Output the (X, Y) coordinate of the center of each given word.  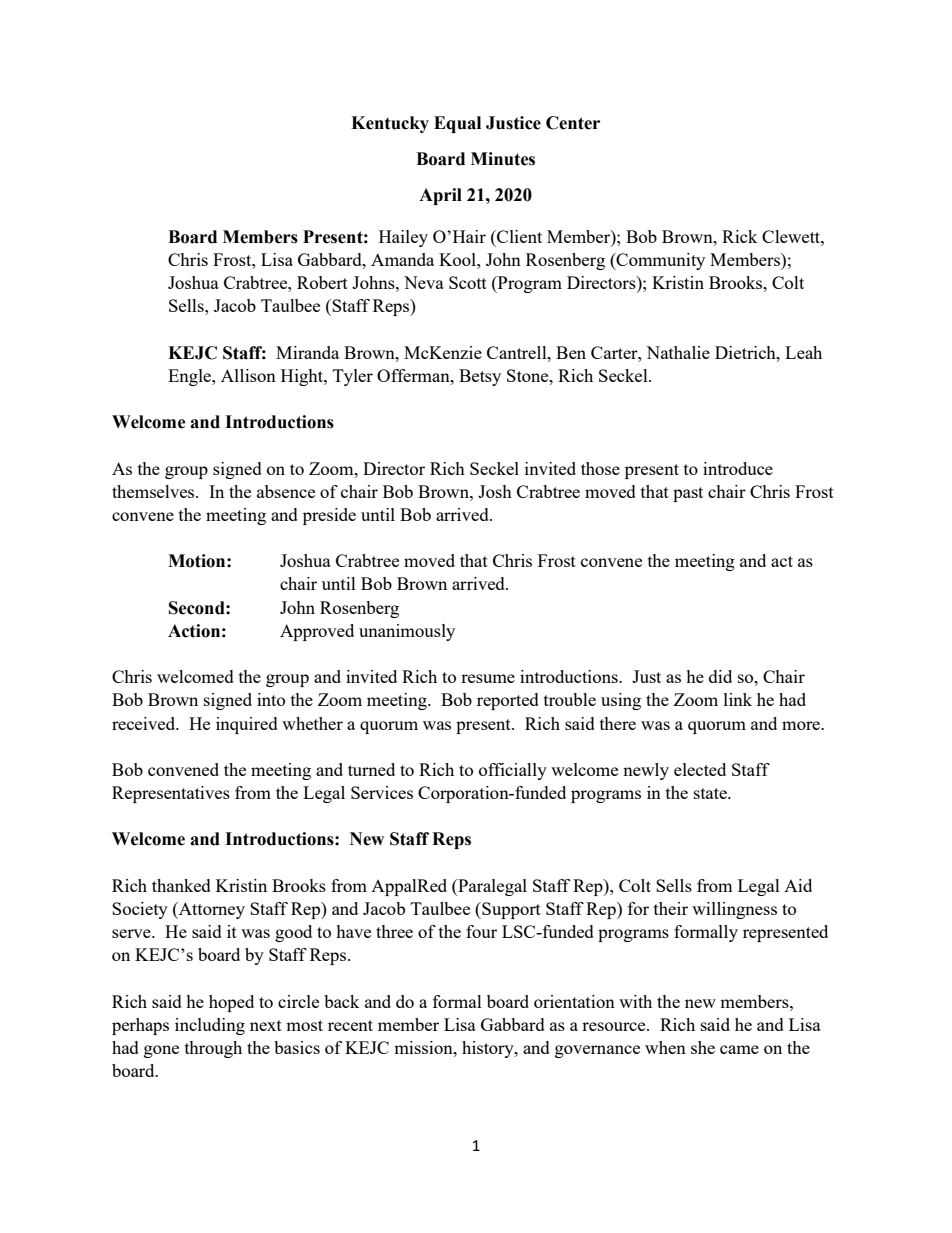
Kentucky (390, 124)
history (489, 1049)
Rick (740, 236)
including (210, 1026)
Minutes (503, 159)
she (703, 1047)
